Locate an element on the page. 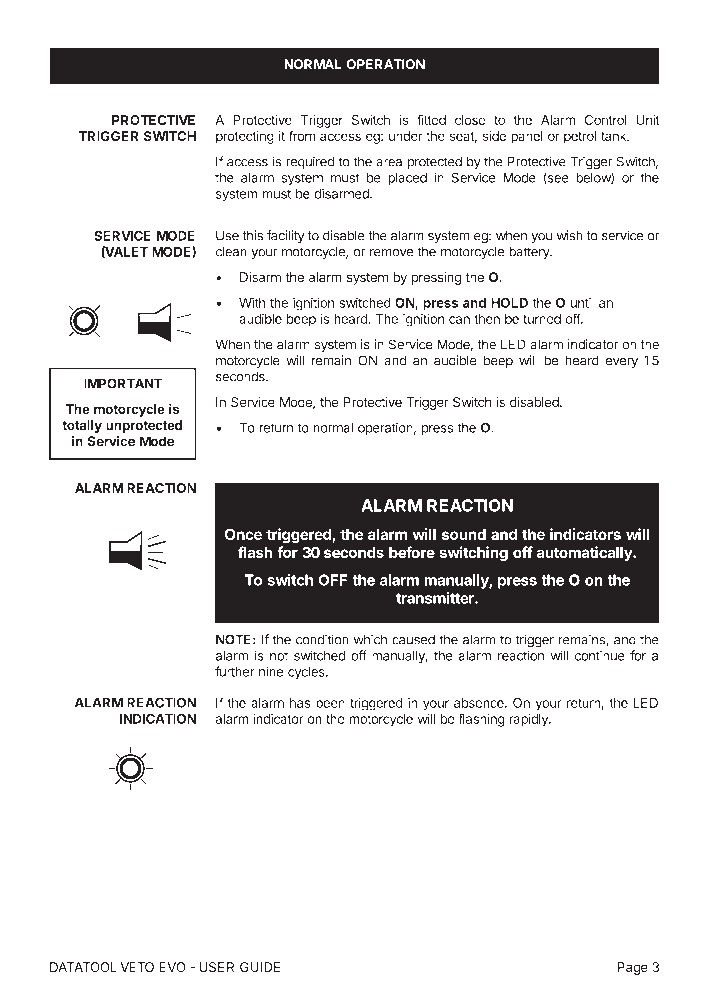 The width and height of the image is (705, 996). petrol is located at coordinates (580, 137).
